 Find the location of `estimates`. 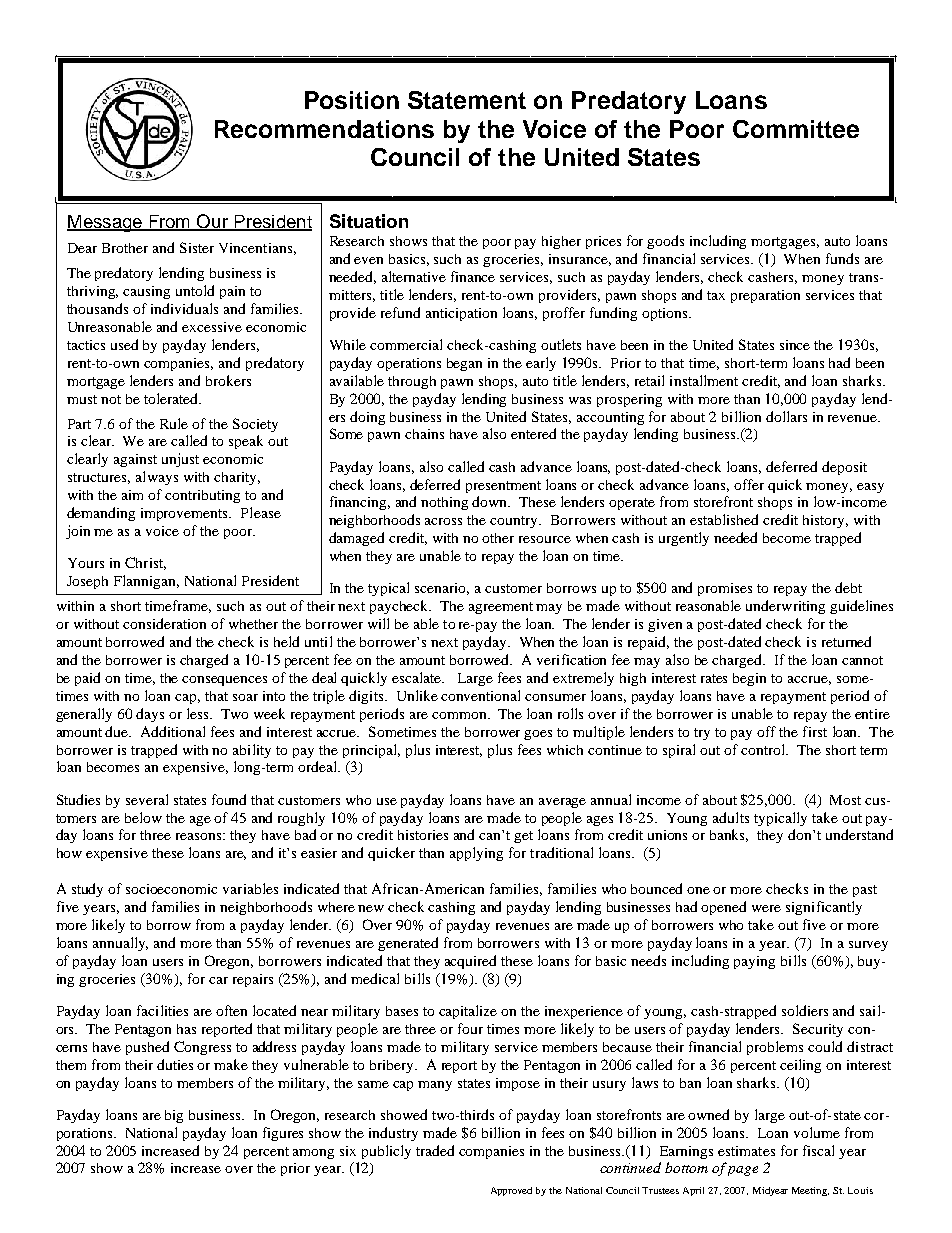

estimates is located at coordinates (746, 1151).
